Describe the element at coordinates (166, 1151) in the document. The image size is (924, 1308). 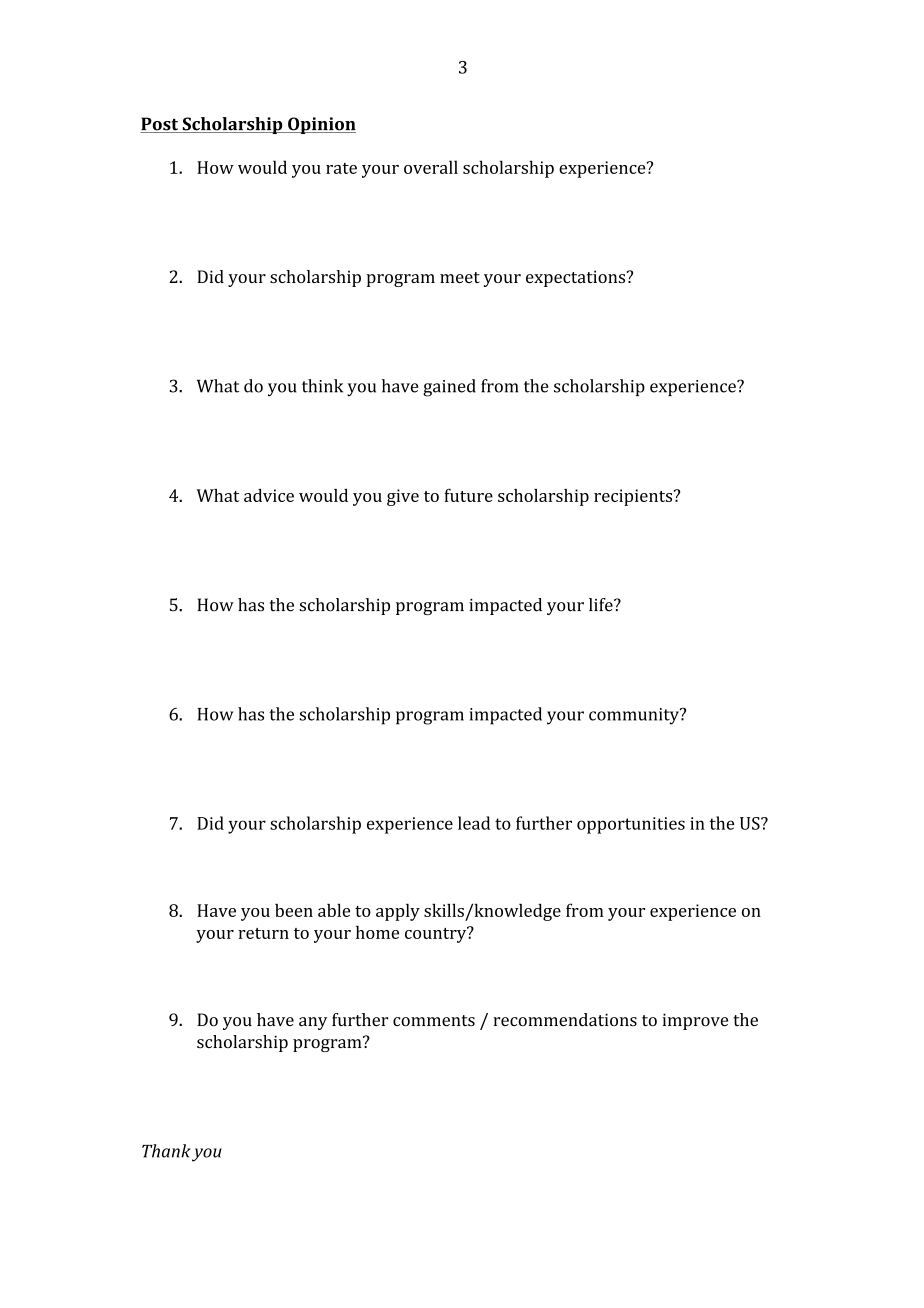
I see `Thank` at that location.
